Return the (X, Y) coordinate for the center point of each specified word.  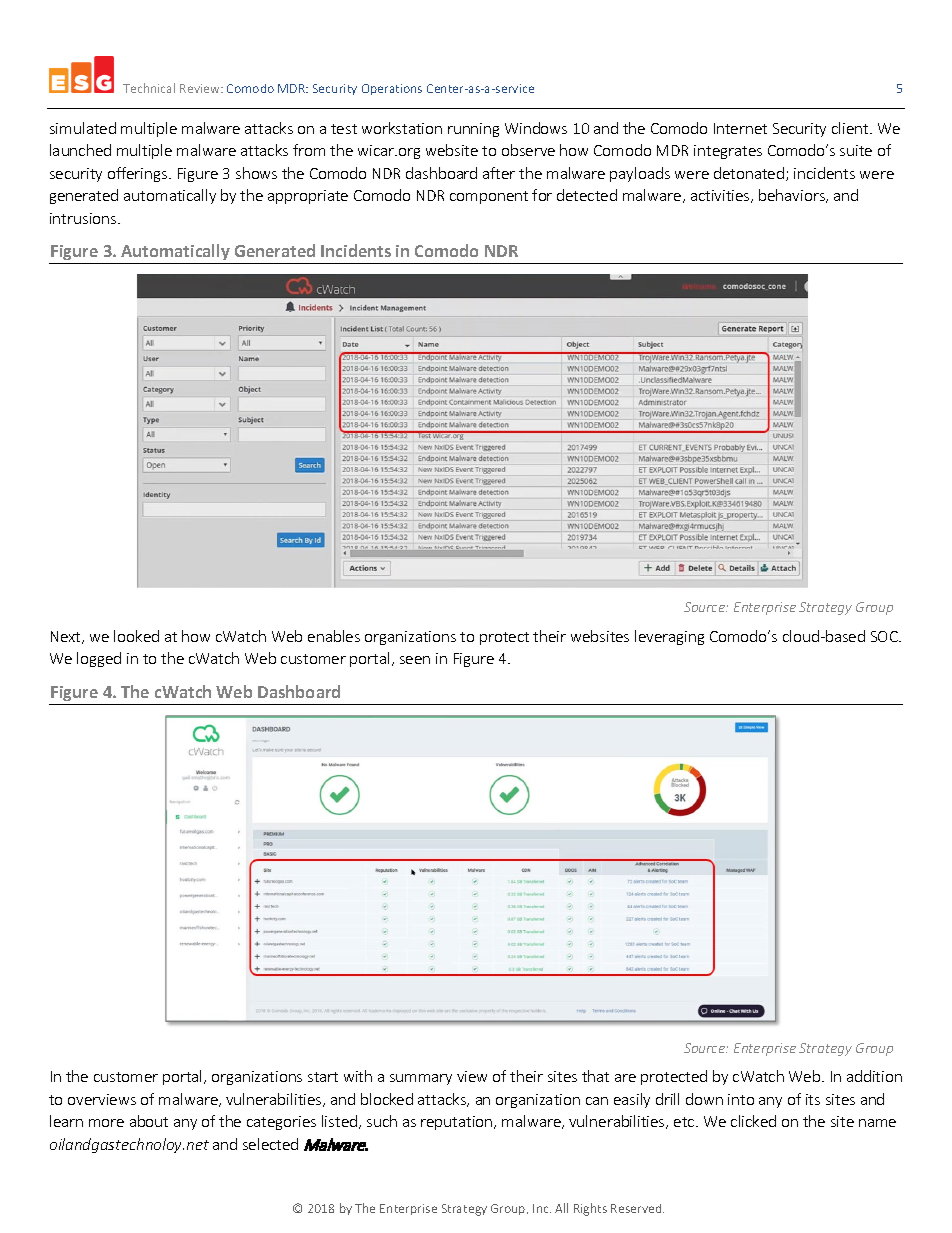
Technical (149, 88)
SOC (885, 636)
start (323, 1077)
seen (415, 660)
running (473, 130)
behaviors (793, 196)
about (149, 1121)
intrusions (84, 218)
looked (136, 636)
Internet (740, 128)
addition (874, 1076)
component (489, 197)
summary (421, 1079)
